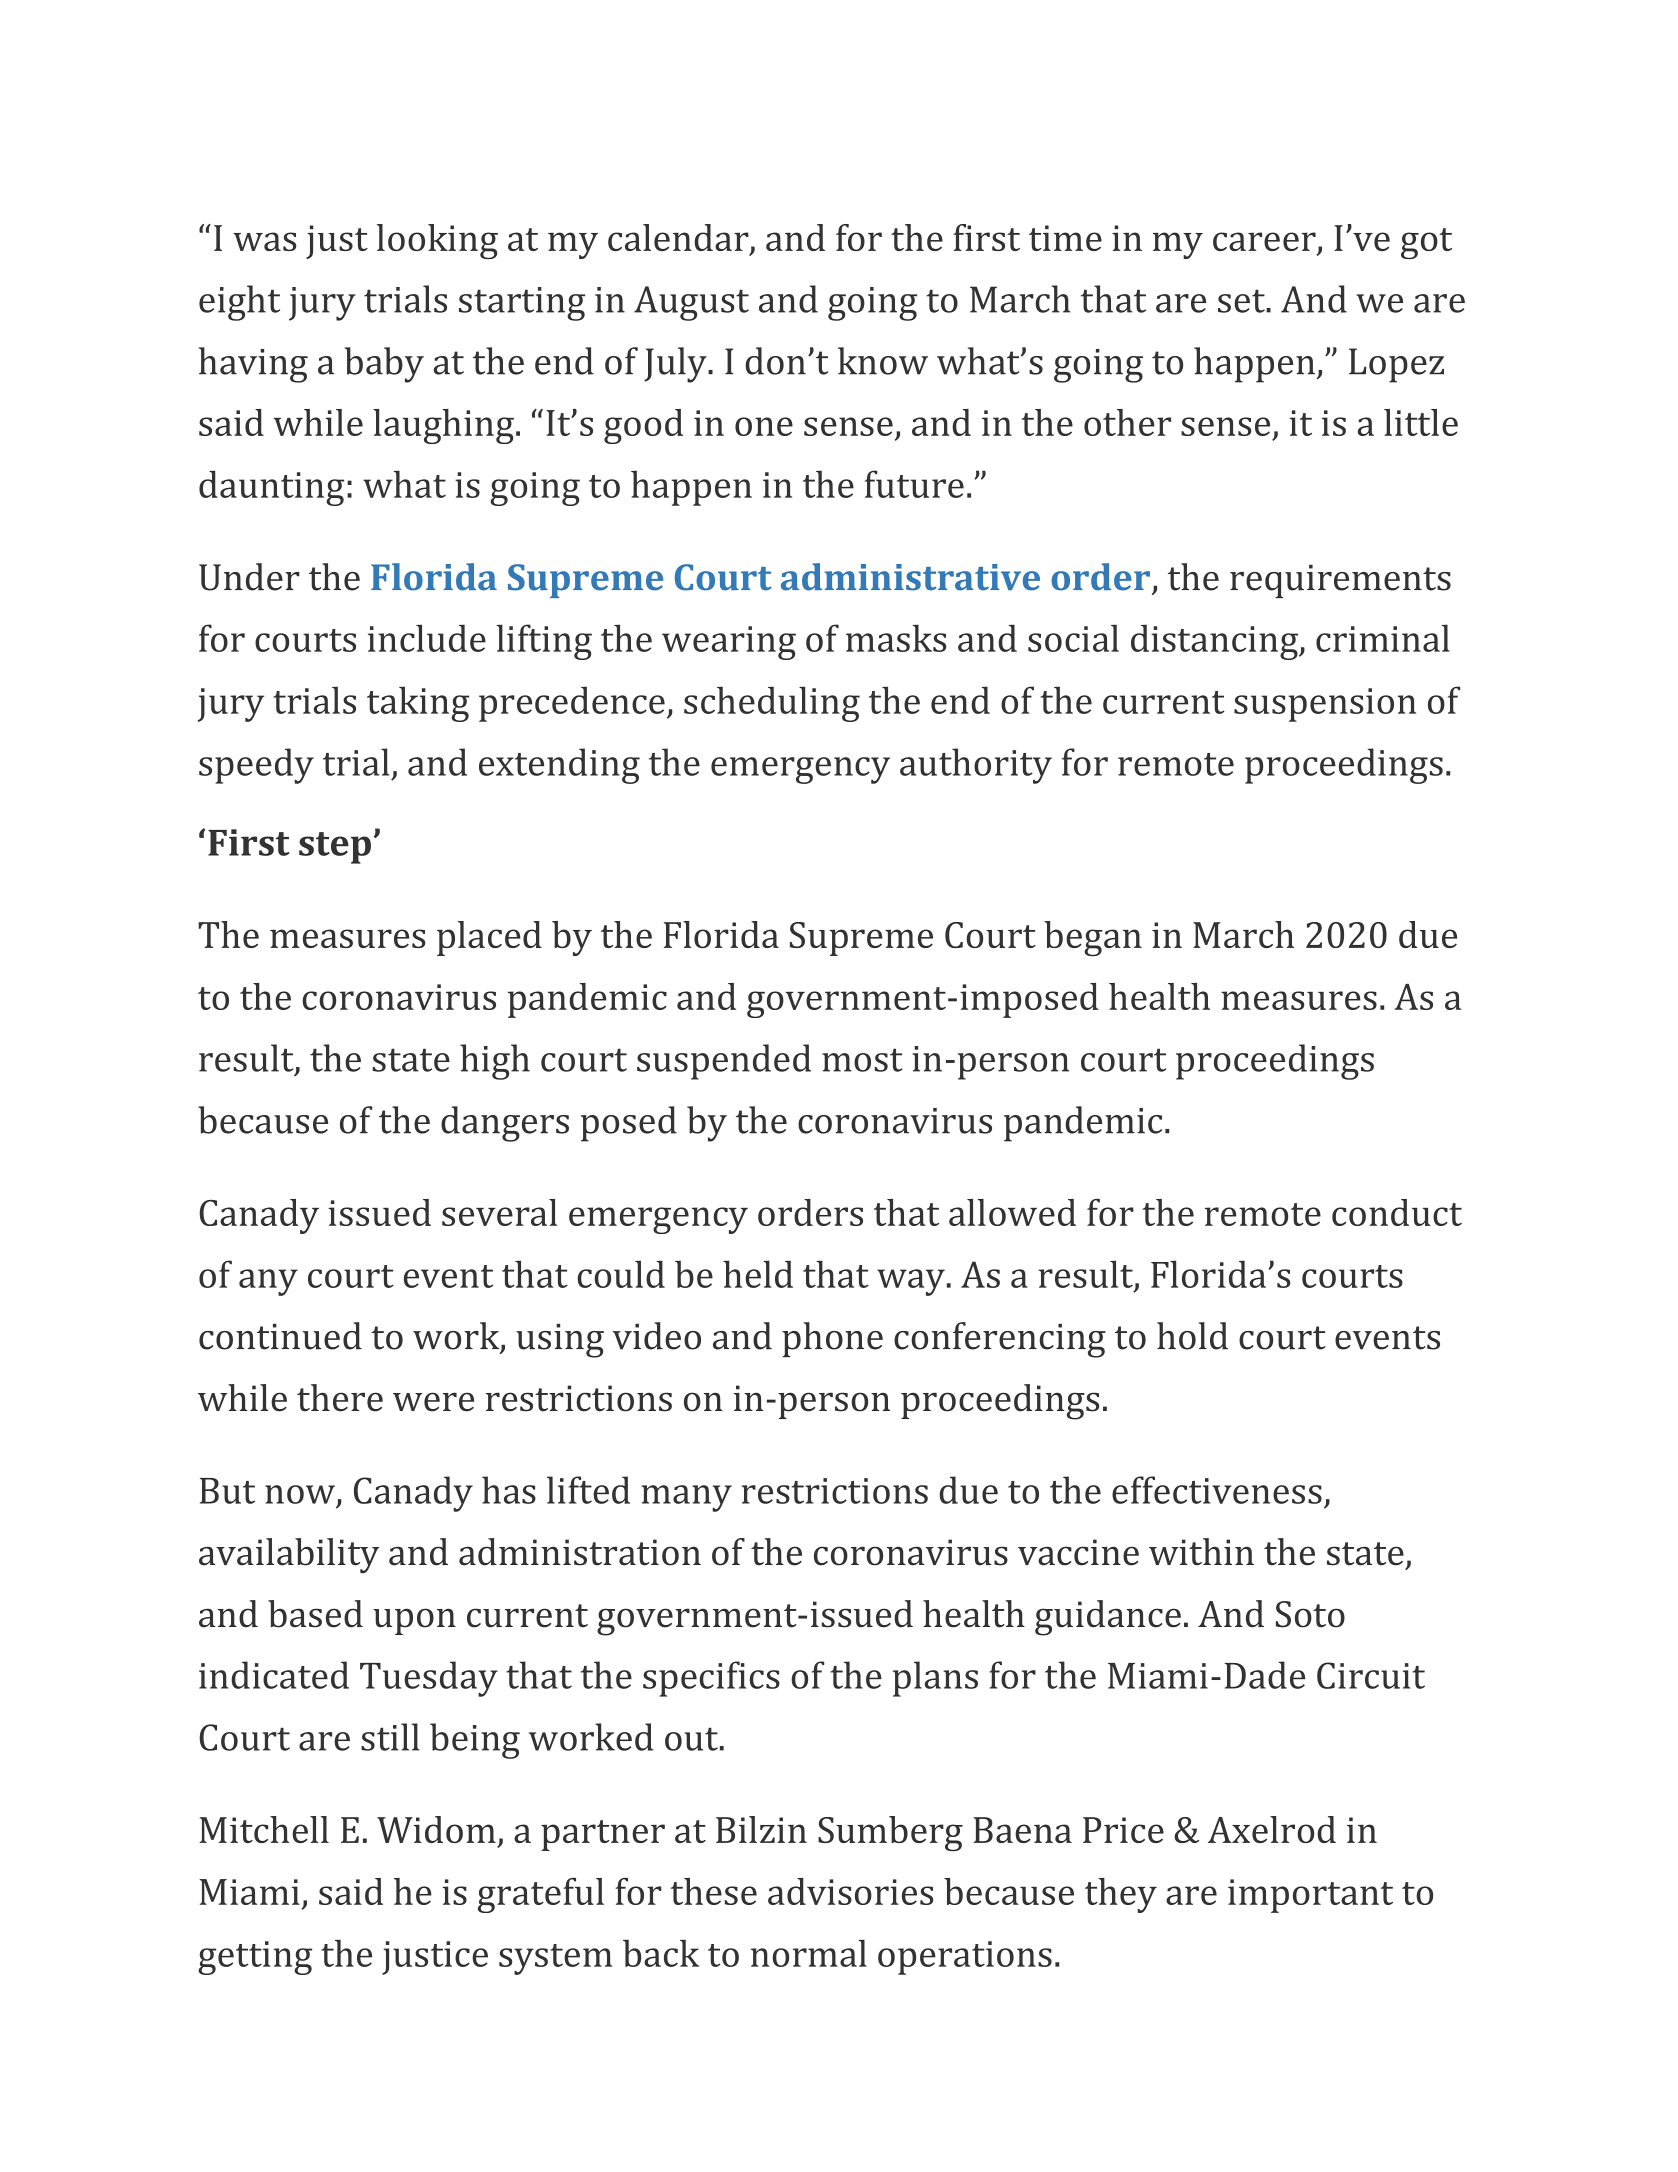 The width and height of the page is (1678, 2172). What do you see at coordinates (1325, 705) in the page?
I see `suspension` at bounding box center [1325, 705].
